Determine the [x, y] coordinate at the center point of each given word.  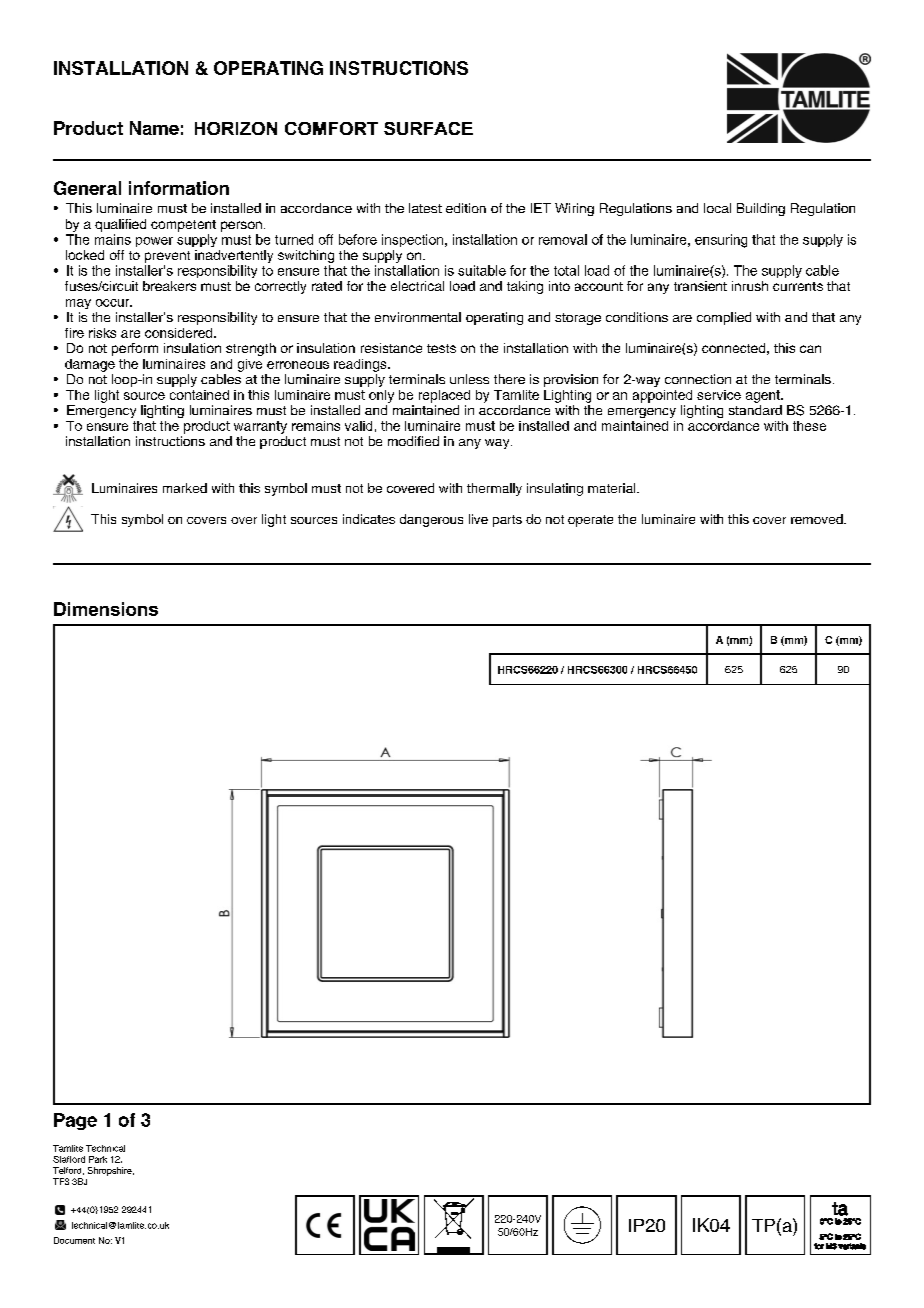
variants [852, 1246]
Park [98, 1159]
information [179, 188]
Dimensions [106, 609]
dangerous [431, 520]
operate [590, 521]
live [478, 519]
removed [818, 519]
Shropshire [111, 1171]
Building [761, 209]
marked [185, 488]
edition [466, 208]
